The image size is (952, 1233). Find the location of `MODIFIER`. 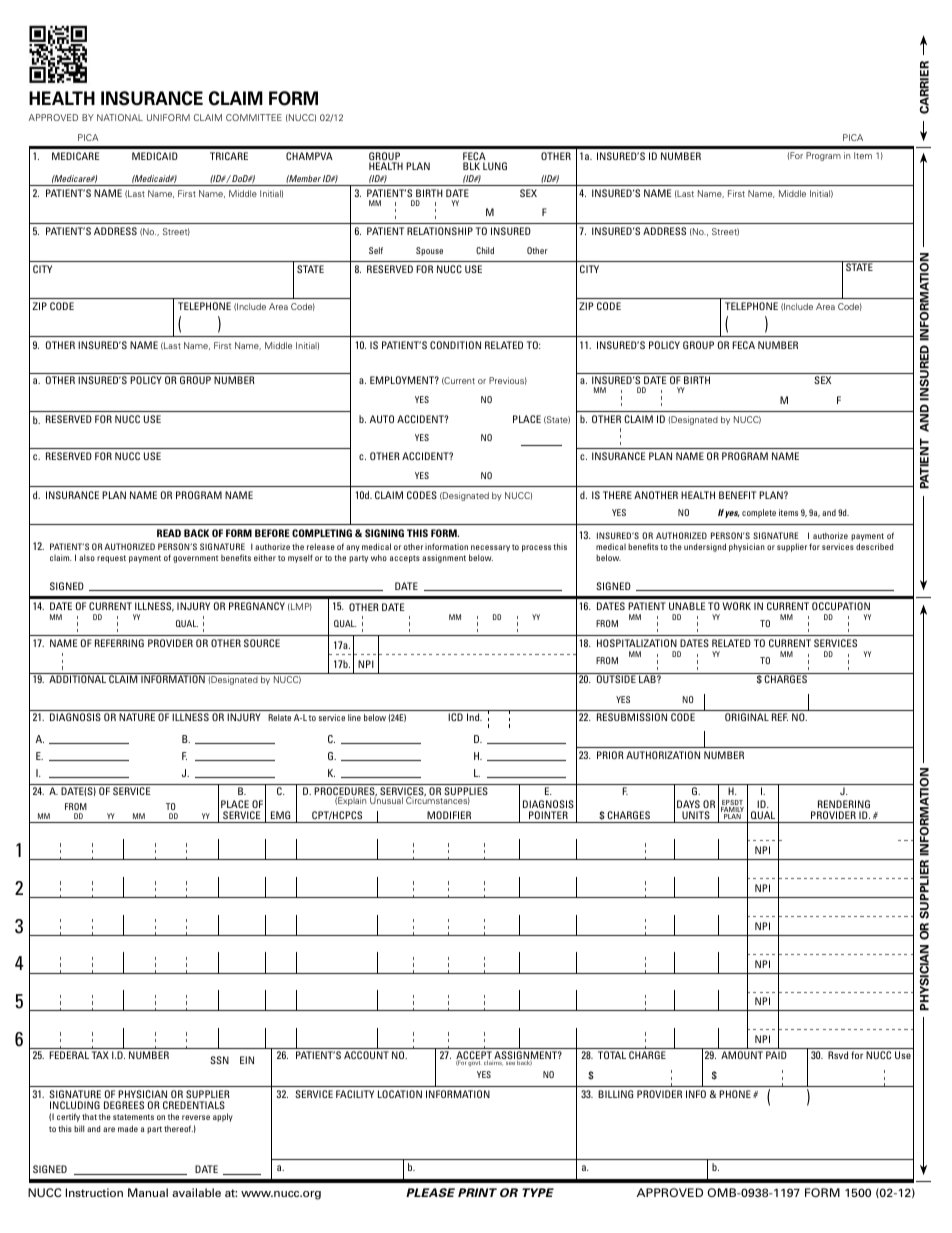

MODIFIER is located at coordinates (449, 815).
